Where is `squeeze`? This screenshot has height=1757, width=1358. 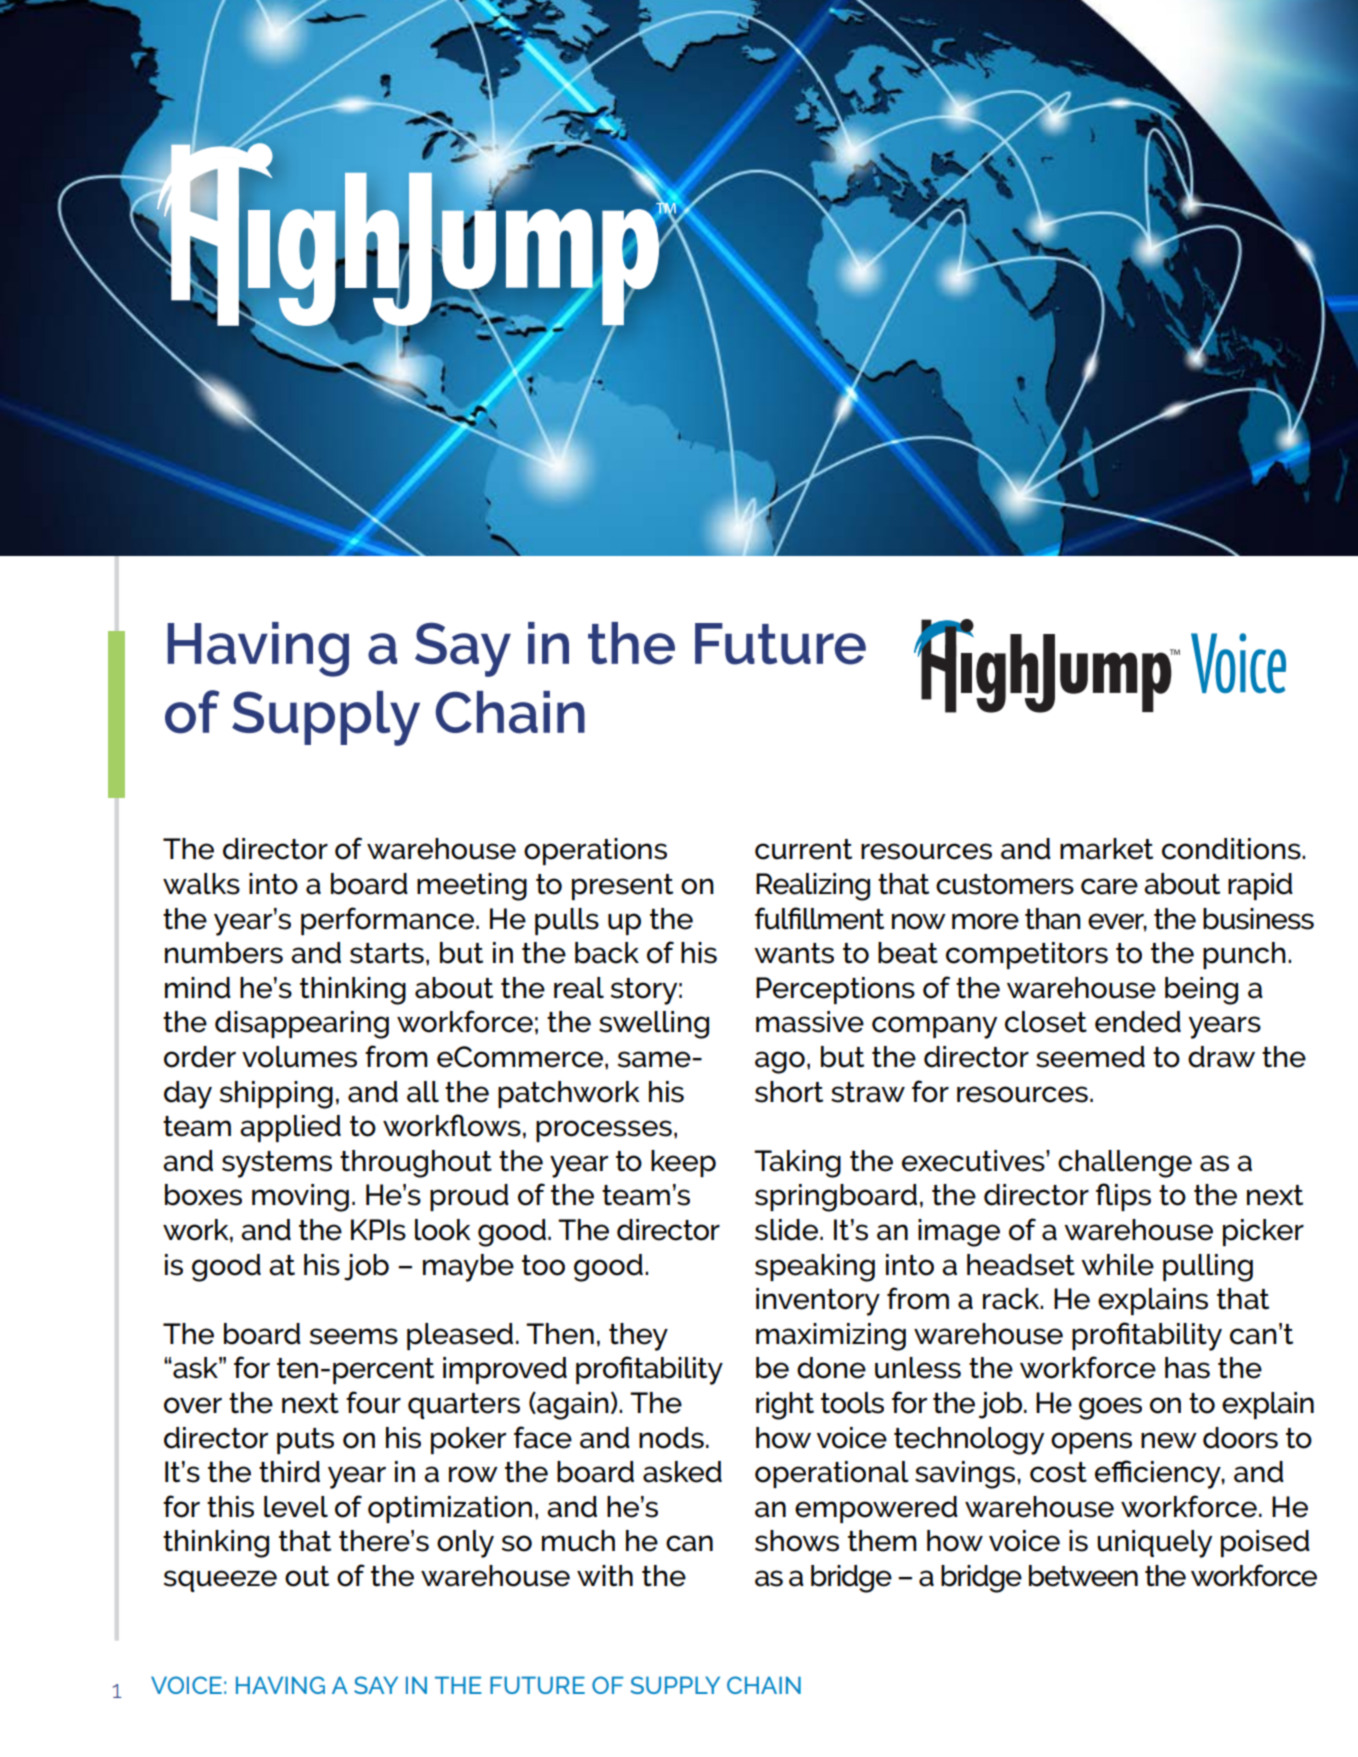
squeeze is located at coordinates (220, 1581).
